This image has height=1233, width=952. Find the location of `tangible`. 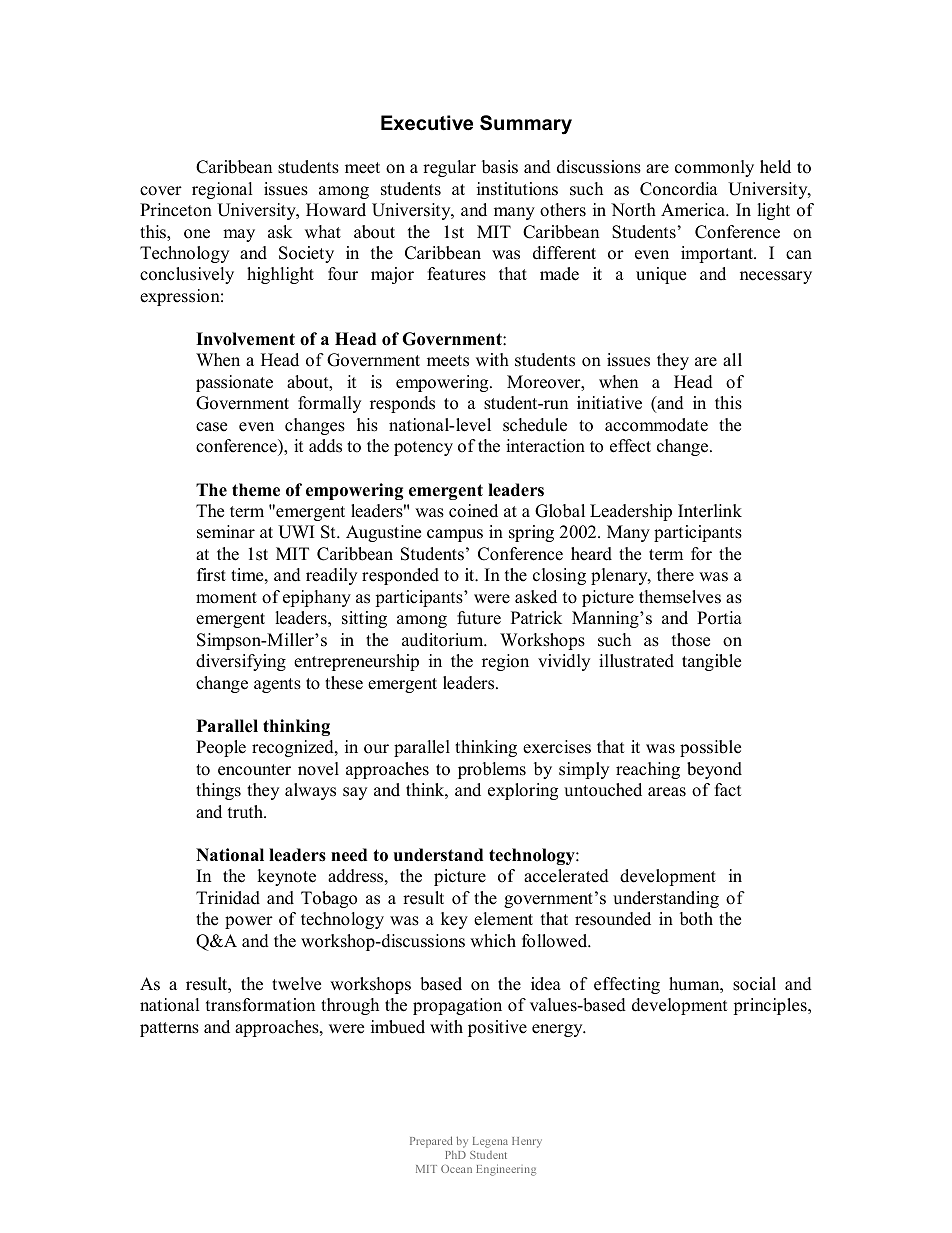

tangible is located at coordinates (711, 662).
